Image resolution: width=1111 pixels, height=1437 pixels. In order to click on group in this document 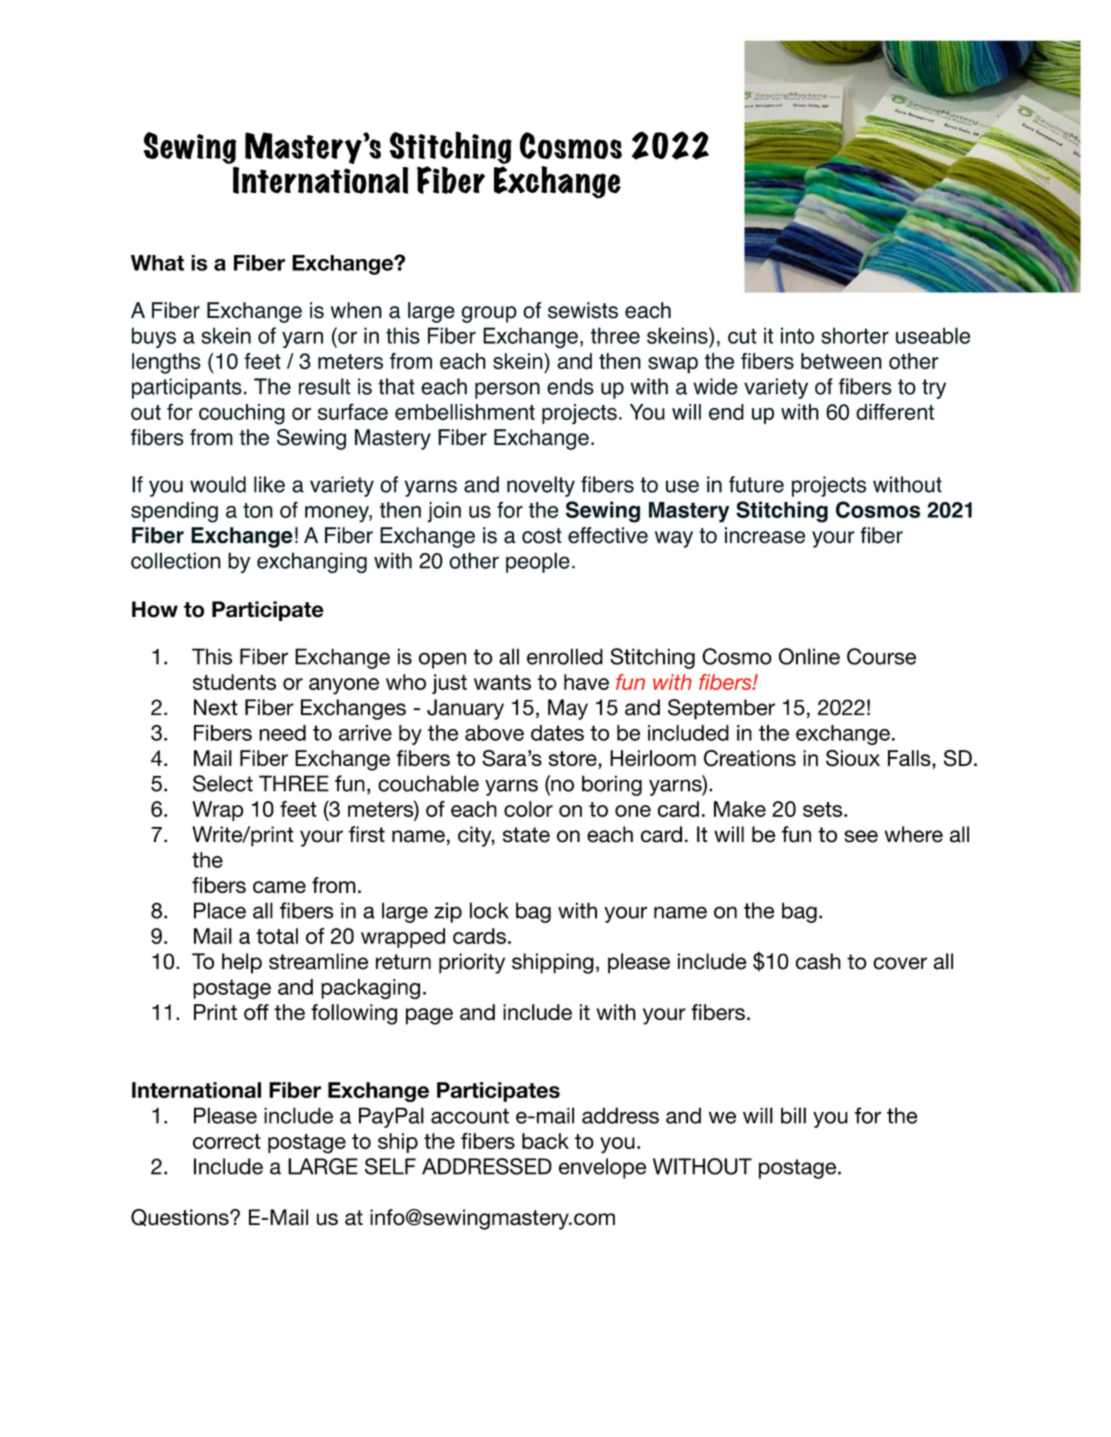, I will do `click(489, 314)`.
